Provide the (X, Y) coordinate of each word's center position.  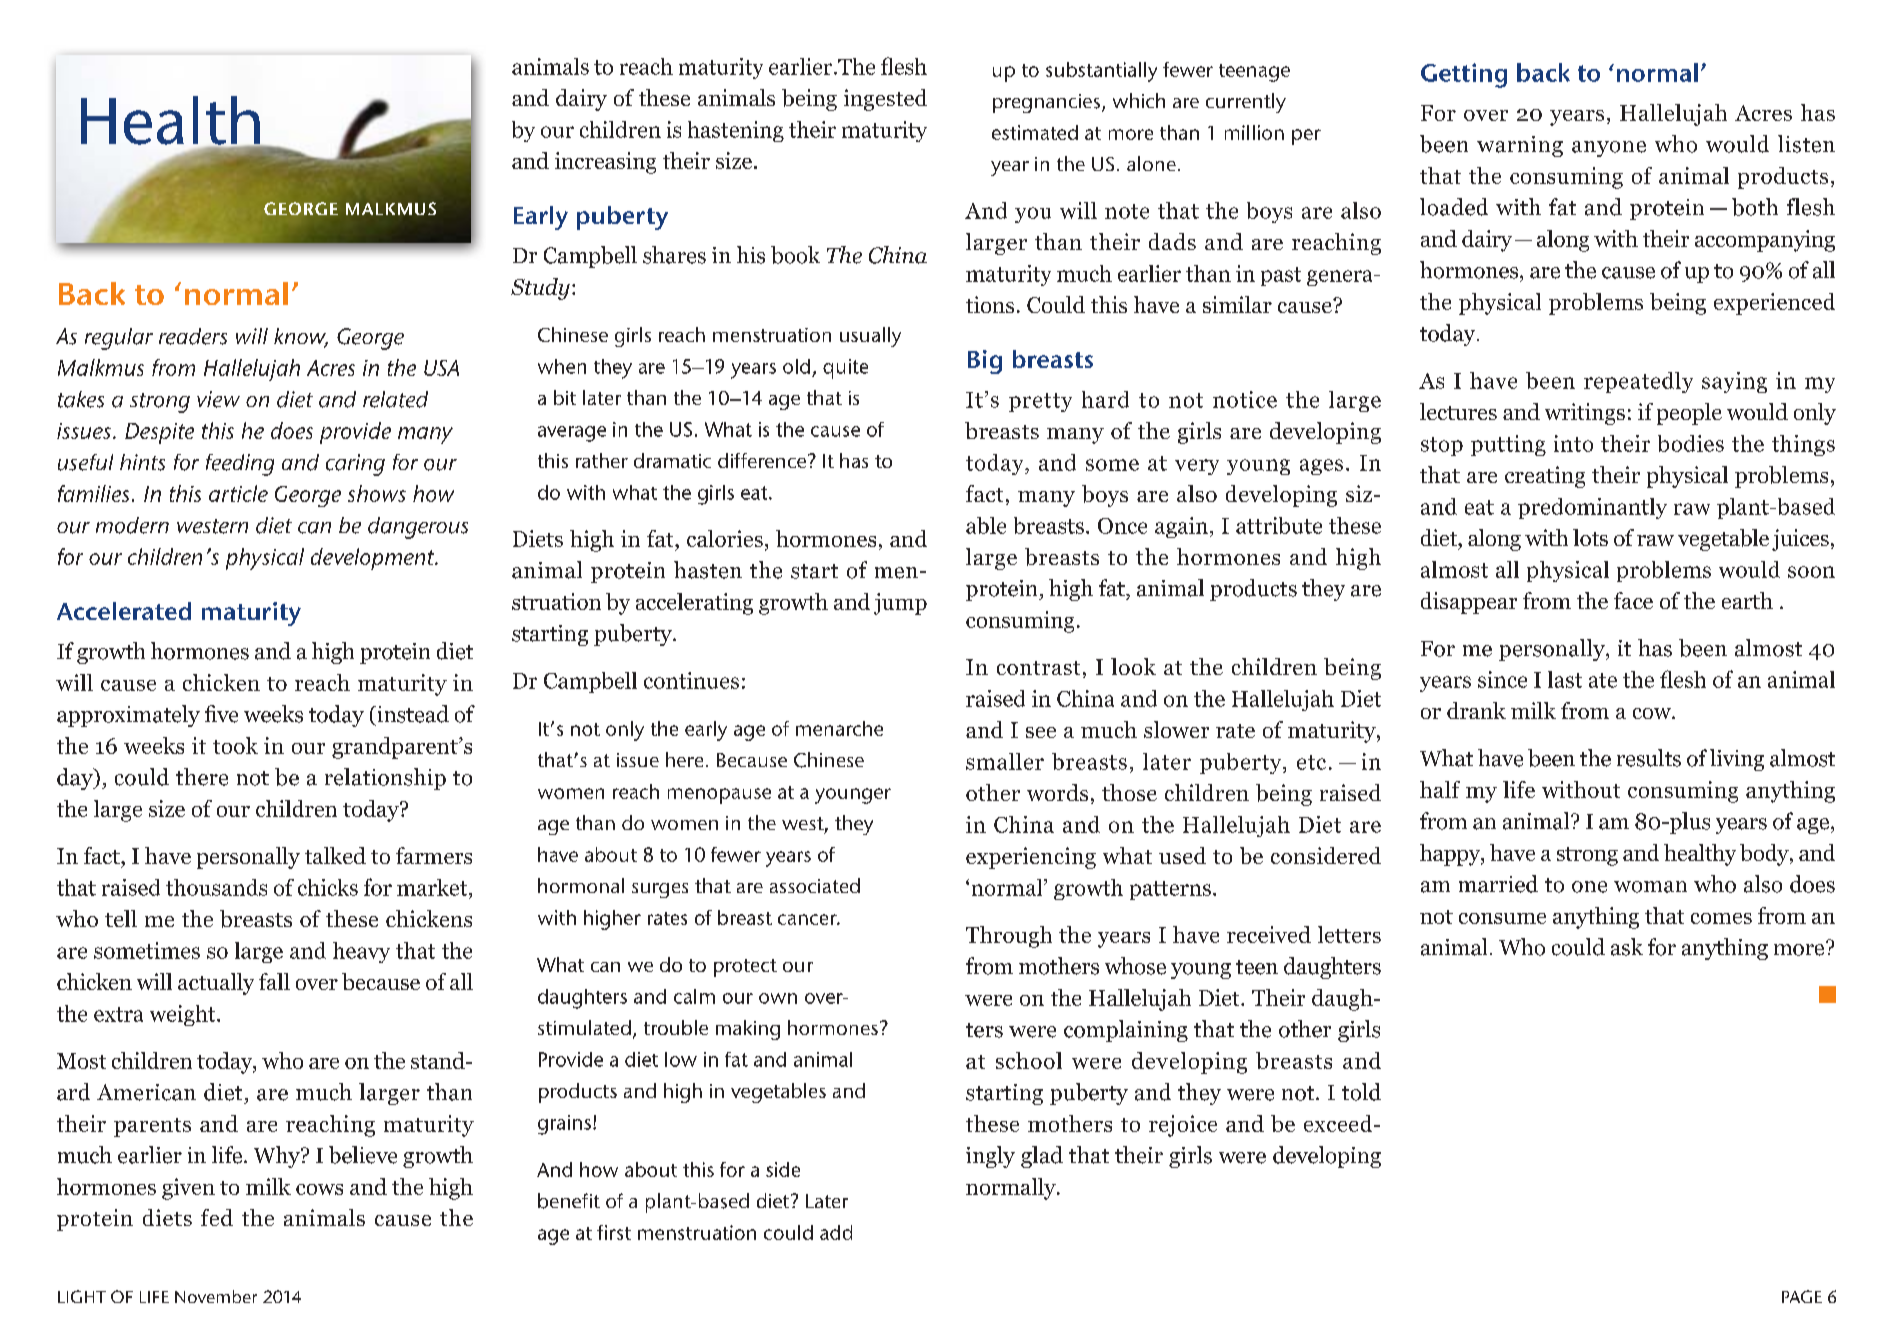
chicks (328, 887)
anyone (1609, 149)
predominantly (1592, 508)
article (238, 493)
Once (1122, 526)
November (216, 1296)
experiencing (1031, 858)
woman (1650, 887)
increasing (605, 163)
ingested (885, 100)
